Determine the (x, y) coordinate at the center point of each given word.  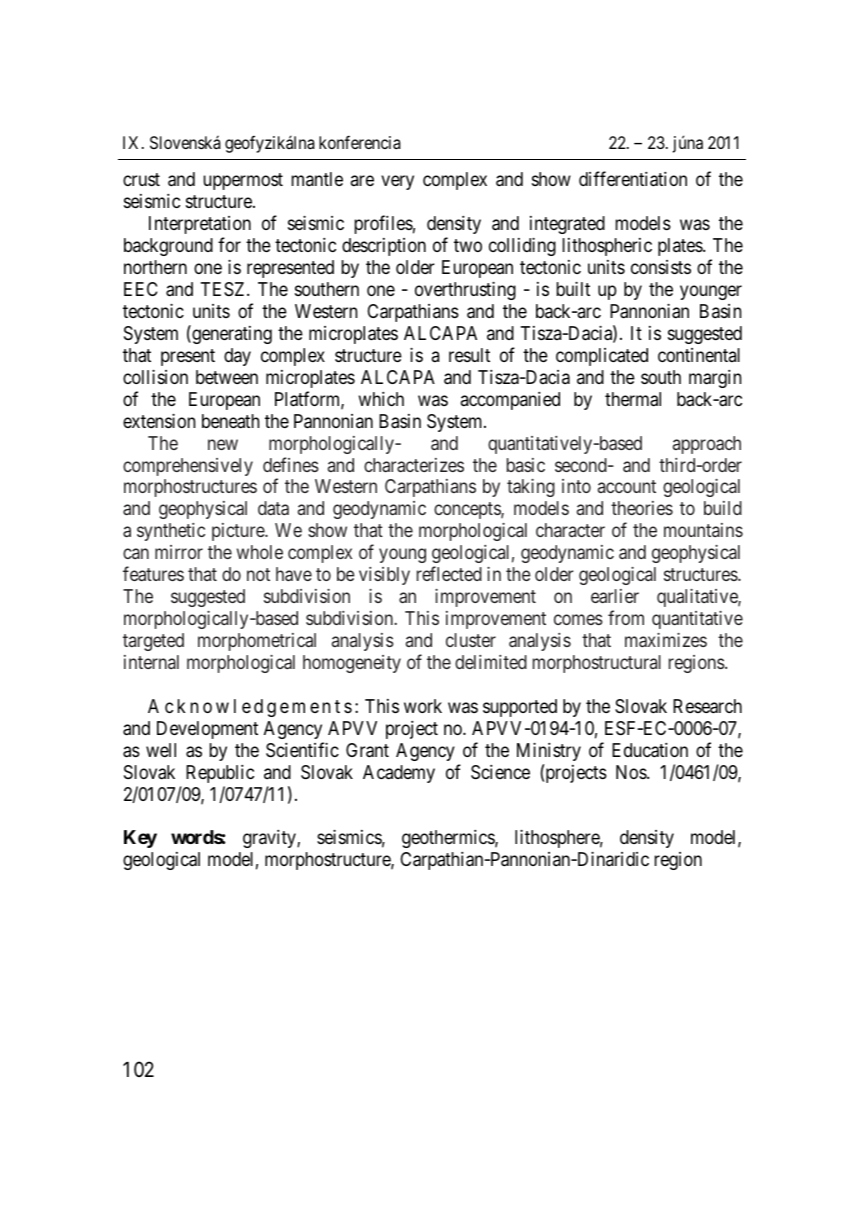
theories (642, 508)
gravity (270, 839)
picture (239, 532)
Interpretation (200, 225)
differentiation (633, 179)
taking (531, 488)
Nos (632, 772)
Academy (399, 774)
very (397, 183)
